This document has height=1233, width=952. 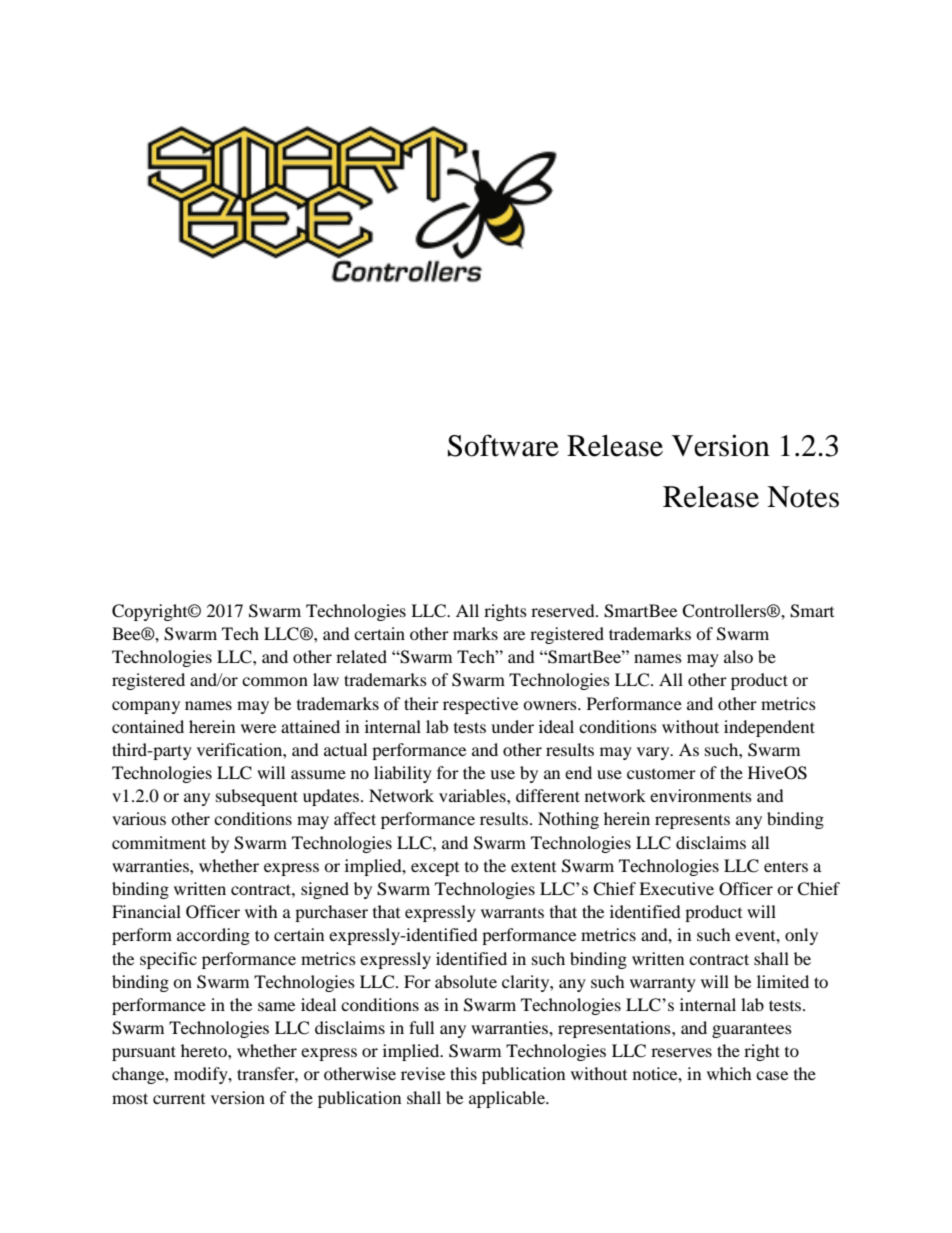 I want to click on Notes, so click(x=803, y=497).
